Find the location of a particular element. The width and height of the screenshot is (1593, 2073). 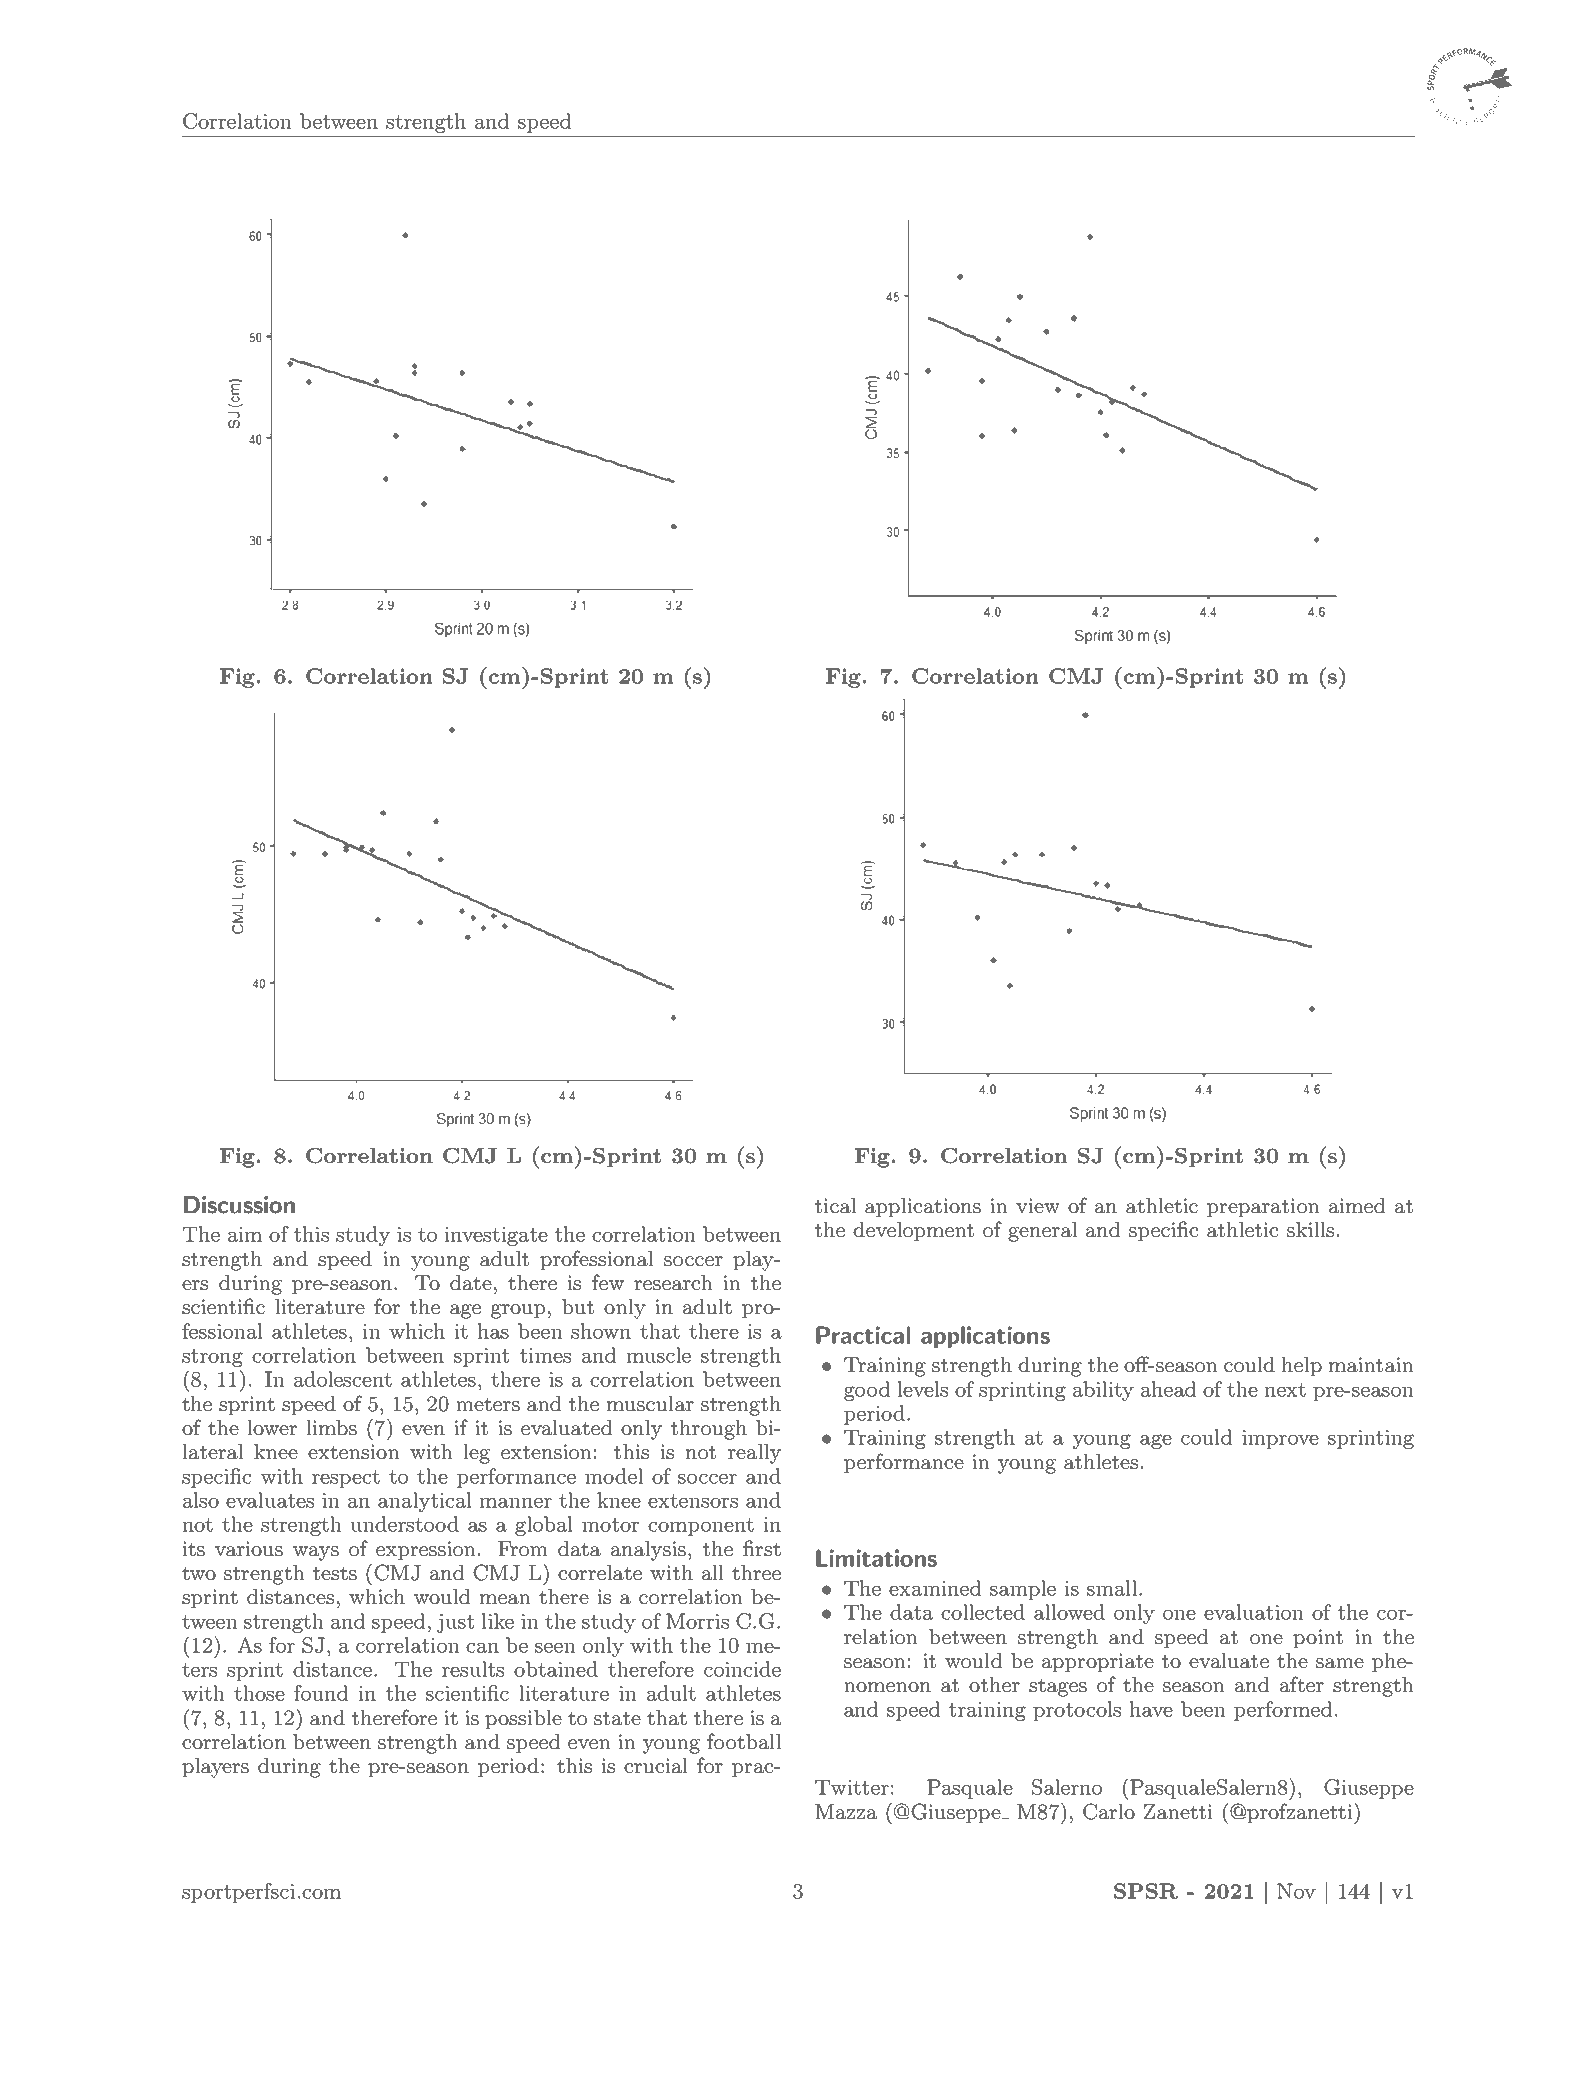

ways is located at coordinates (316, 1553).
